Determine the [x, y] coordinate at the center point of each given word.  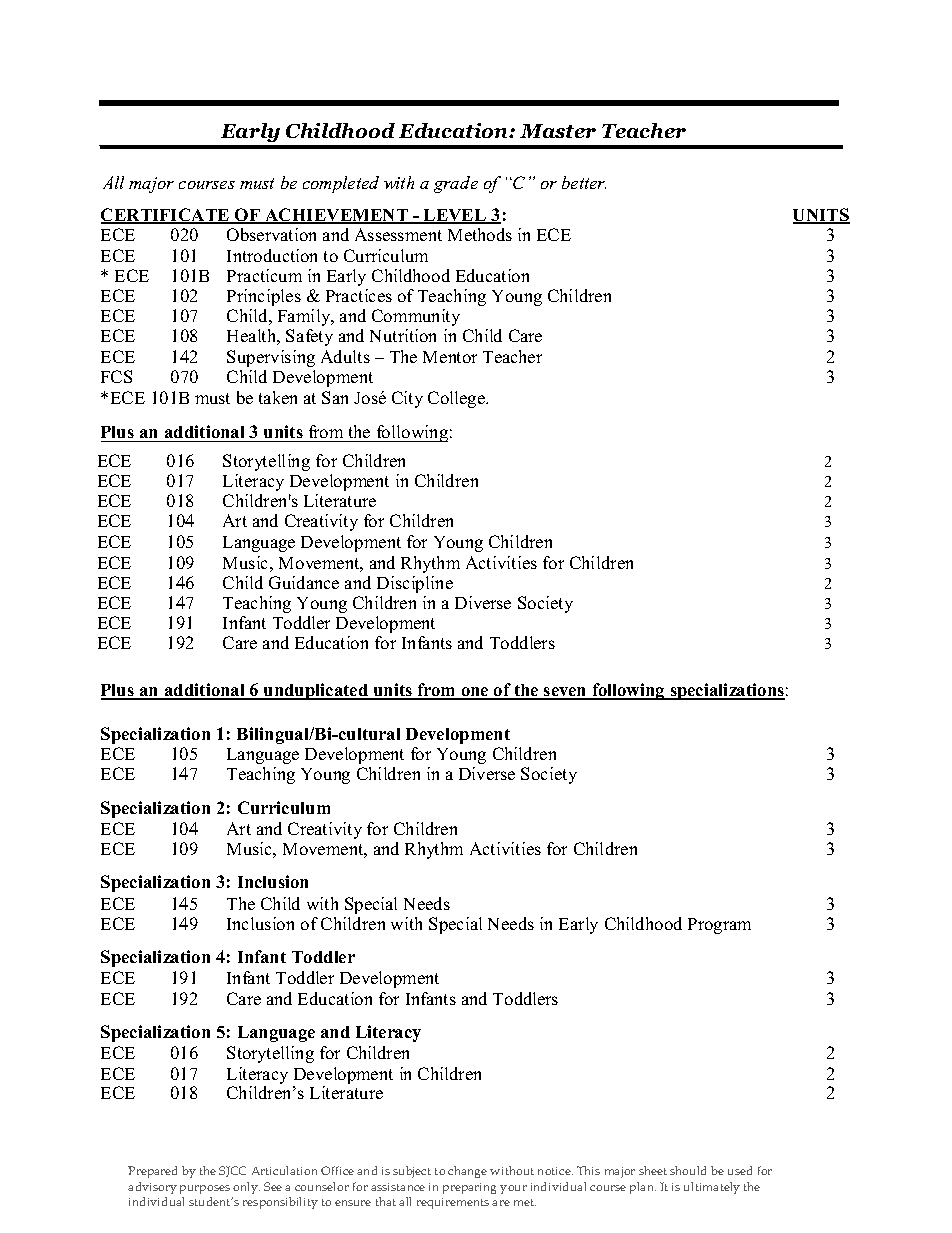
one [475, 693]
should [688, 1170]
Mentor [450, 357]
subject [412, 1172]
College [458, 399]
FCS [116, 376]
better [584, 182]
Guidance [304, 582]
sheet [653, 1170]
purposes [205, 1189]
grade [456, 184]
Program [719, 926]
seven [565, 693]
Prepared [152, 1172]
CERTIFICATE [166, 216]
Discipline [415, 584]
